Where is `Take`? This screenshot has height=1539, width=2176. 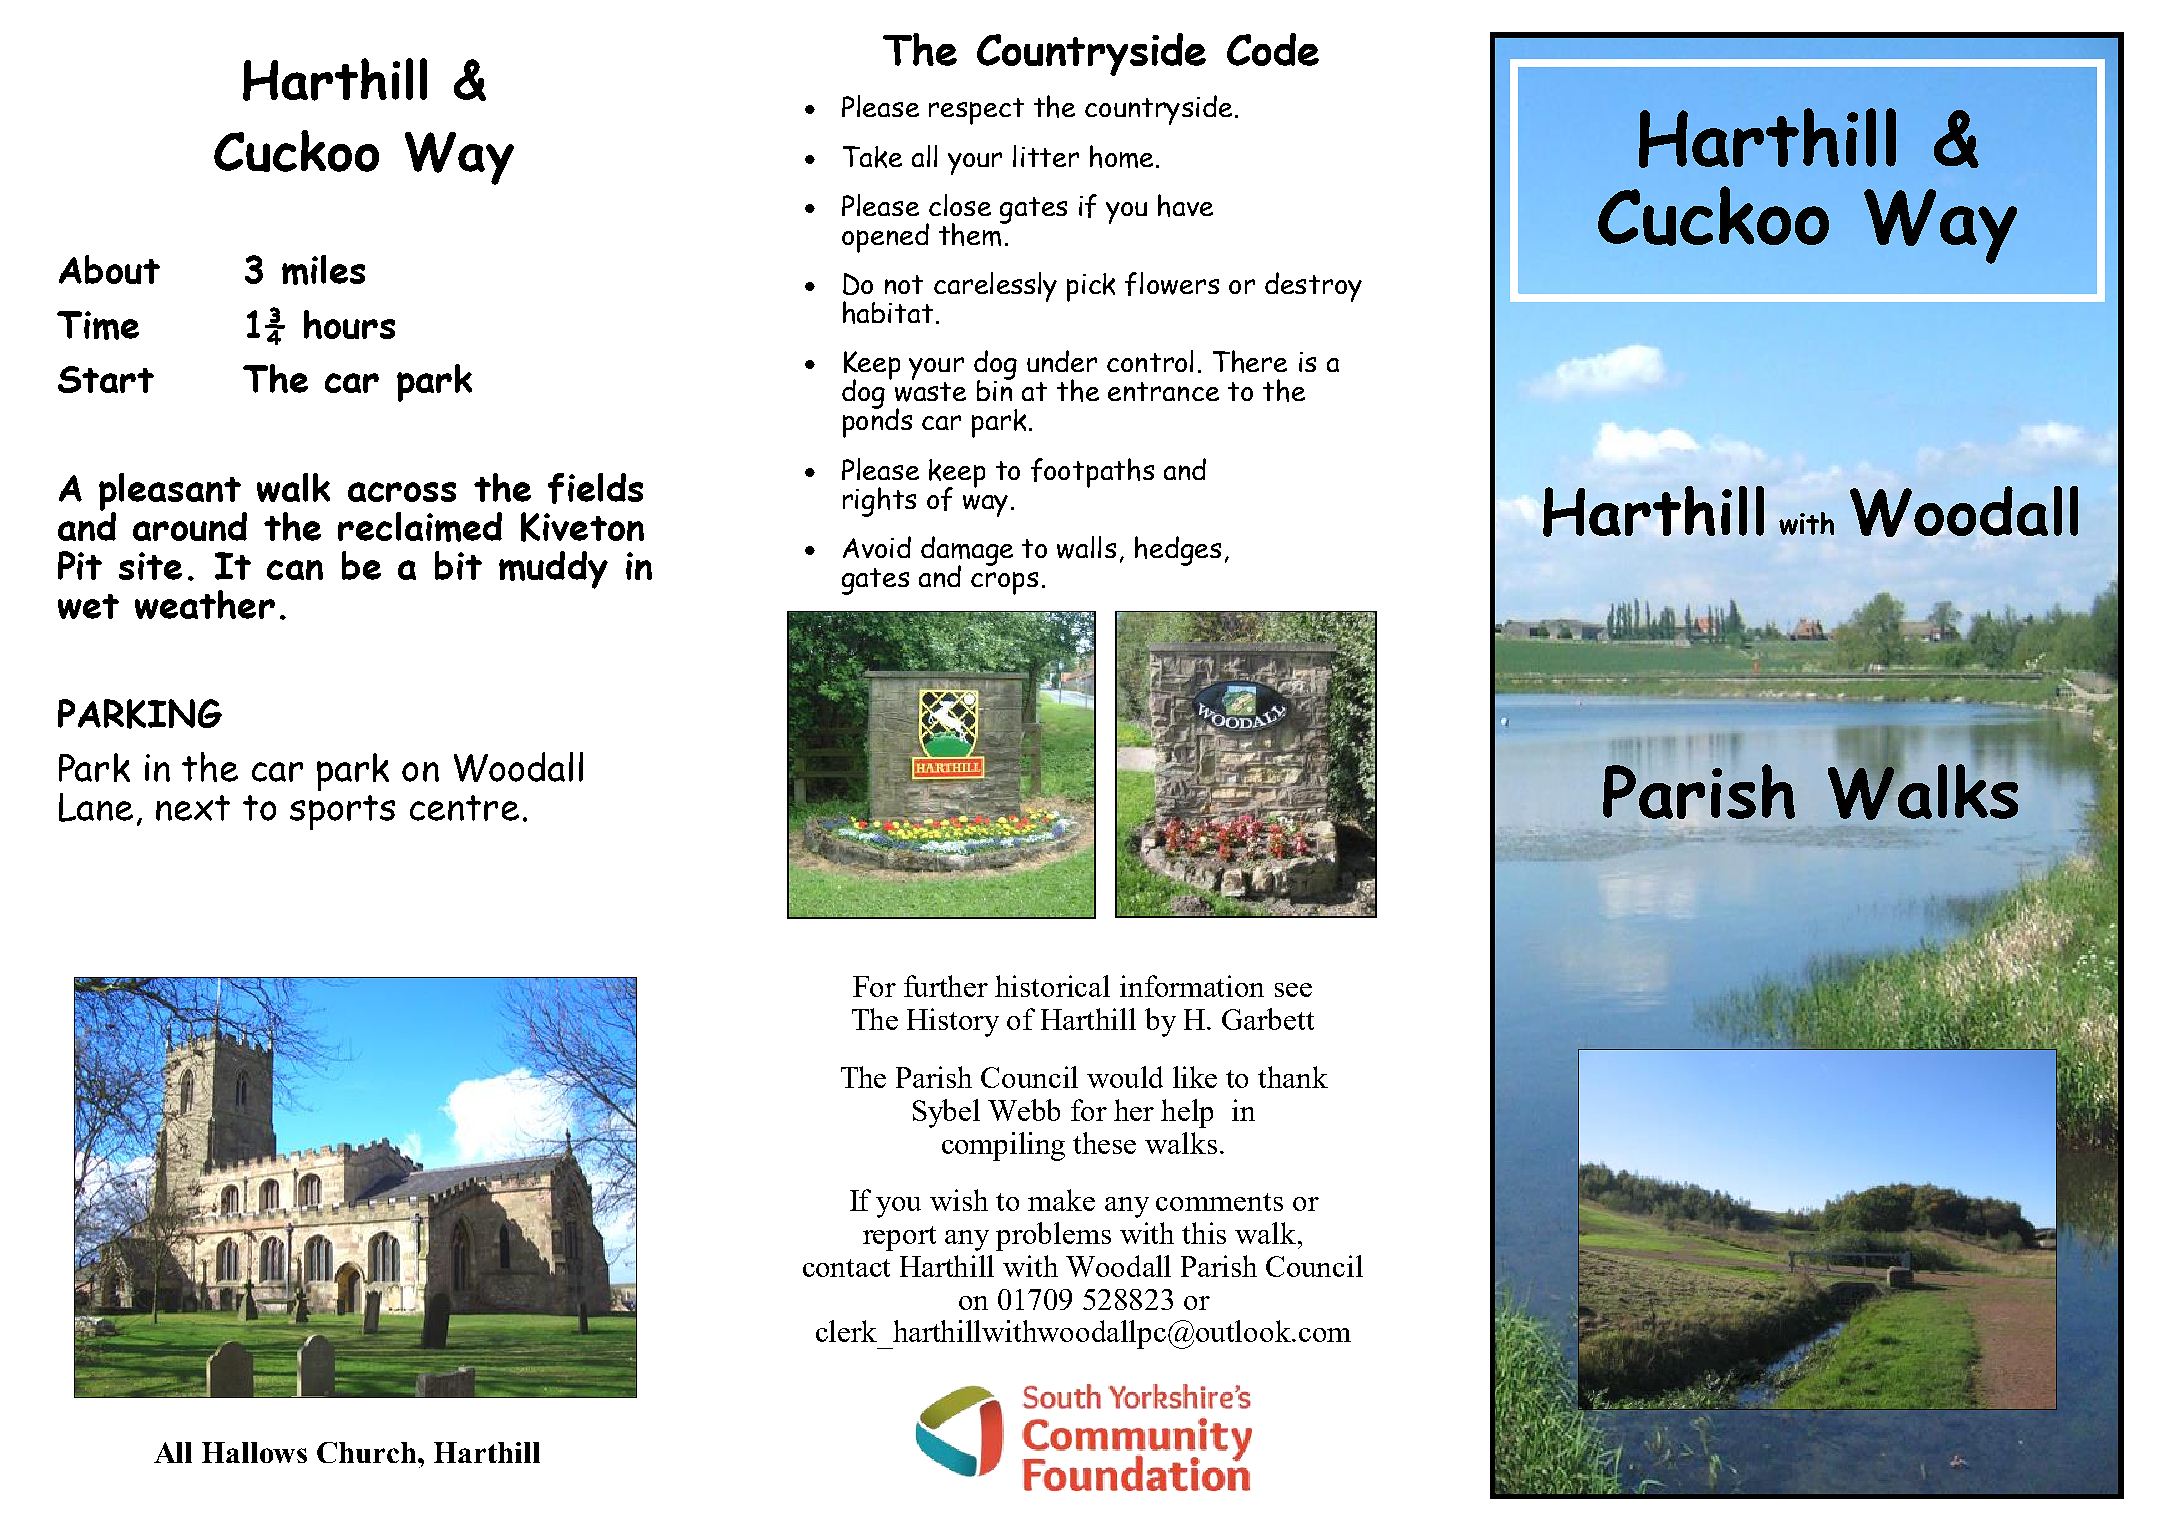
Take is located at coordinates (872, 157).
